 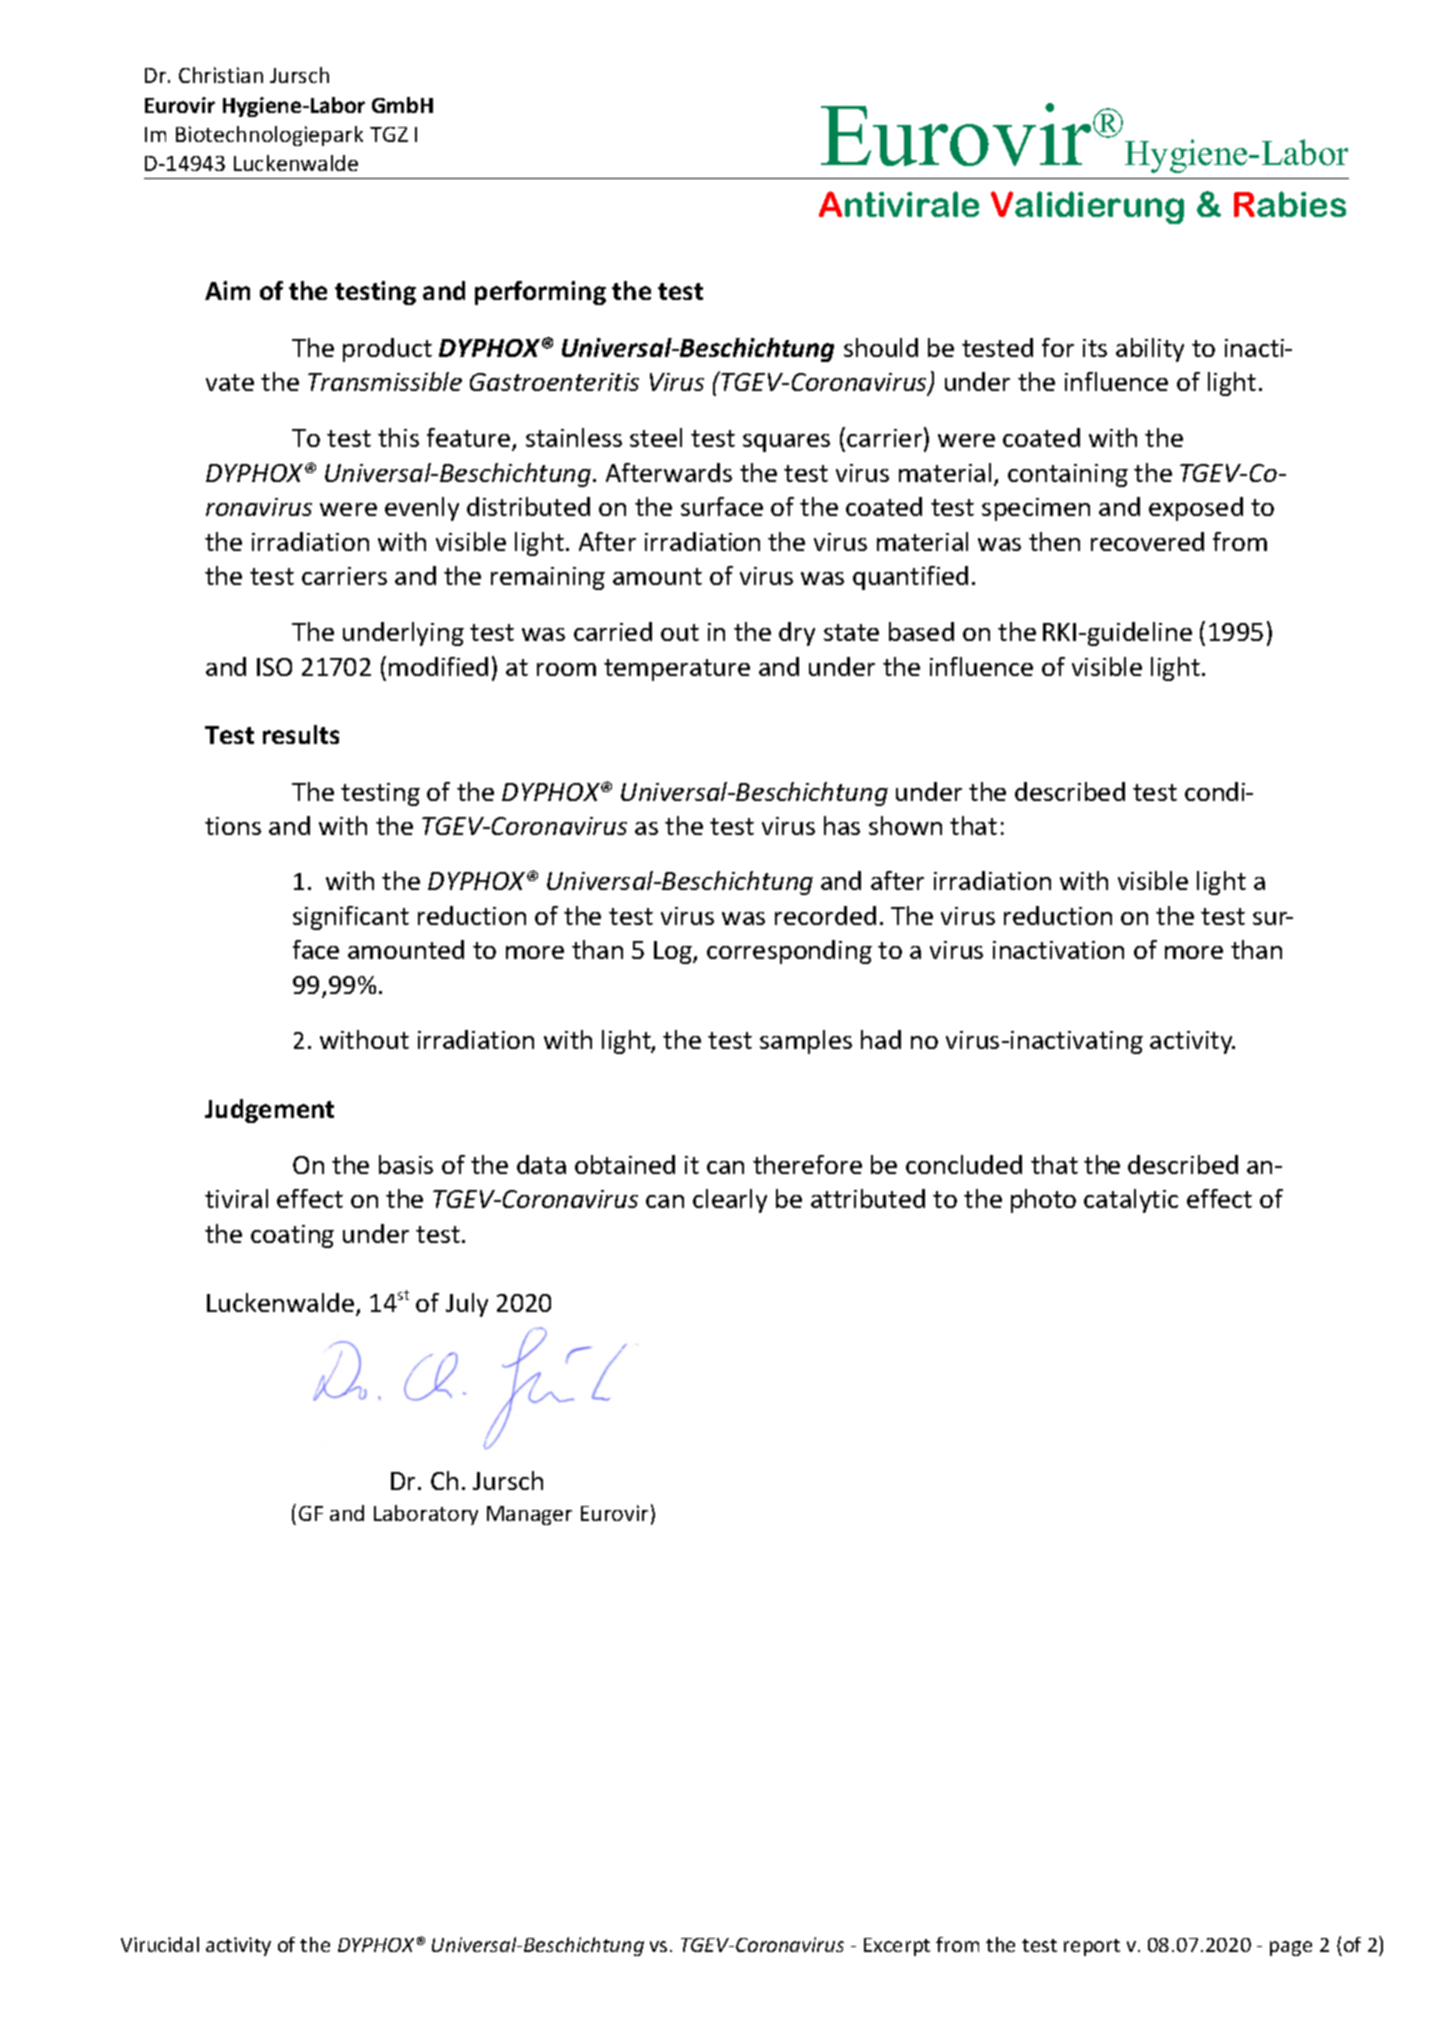 I want to click on samples, so click(x=806, y=1042).
